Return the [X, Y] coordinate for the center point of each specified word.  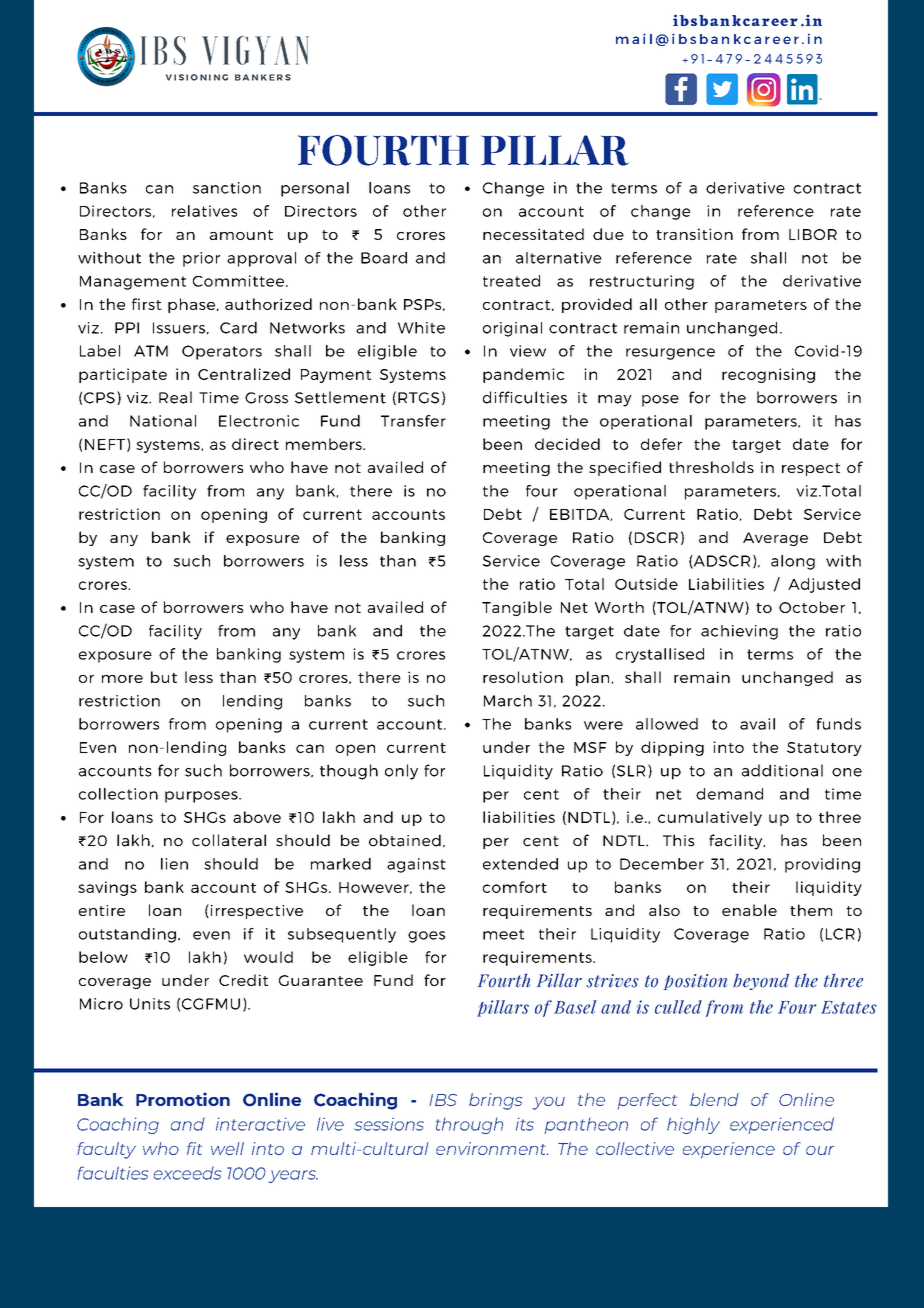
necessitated [533, 234]
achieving [739, 632]
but [164, 677]
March [508, 701]
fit [194, 1148]
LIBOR [813, 234]
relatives [204, 211]
